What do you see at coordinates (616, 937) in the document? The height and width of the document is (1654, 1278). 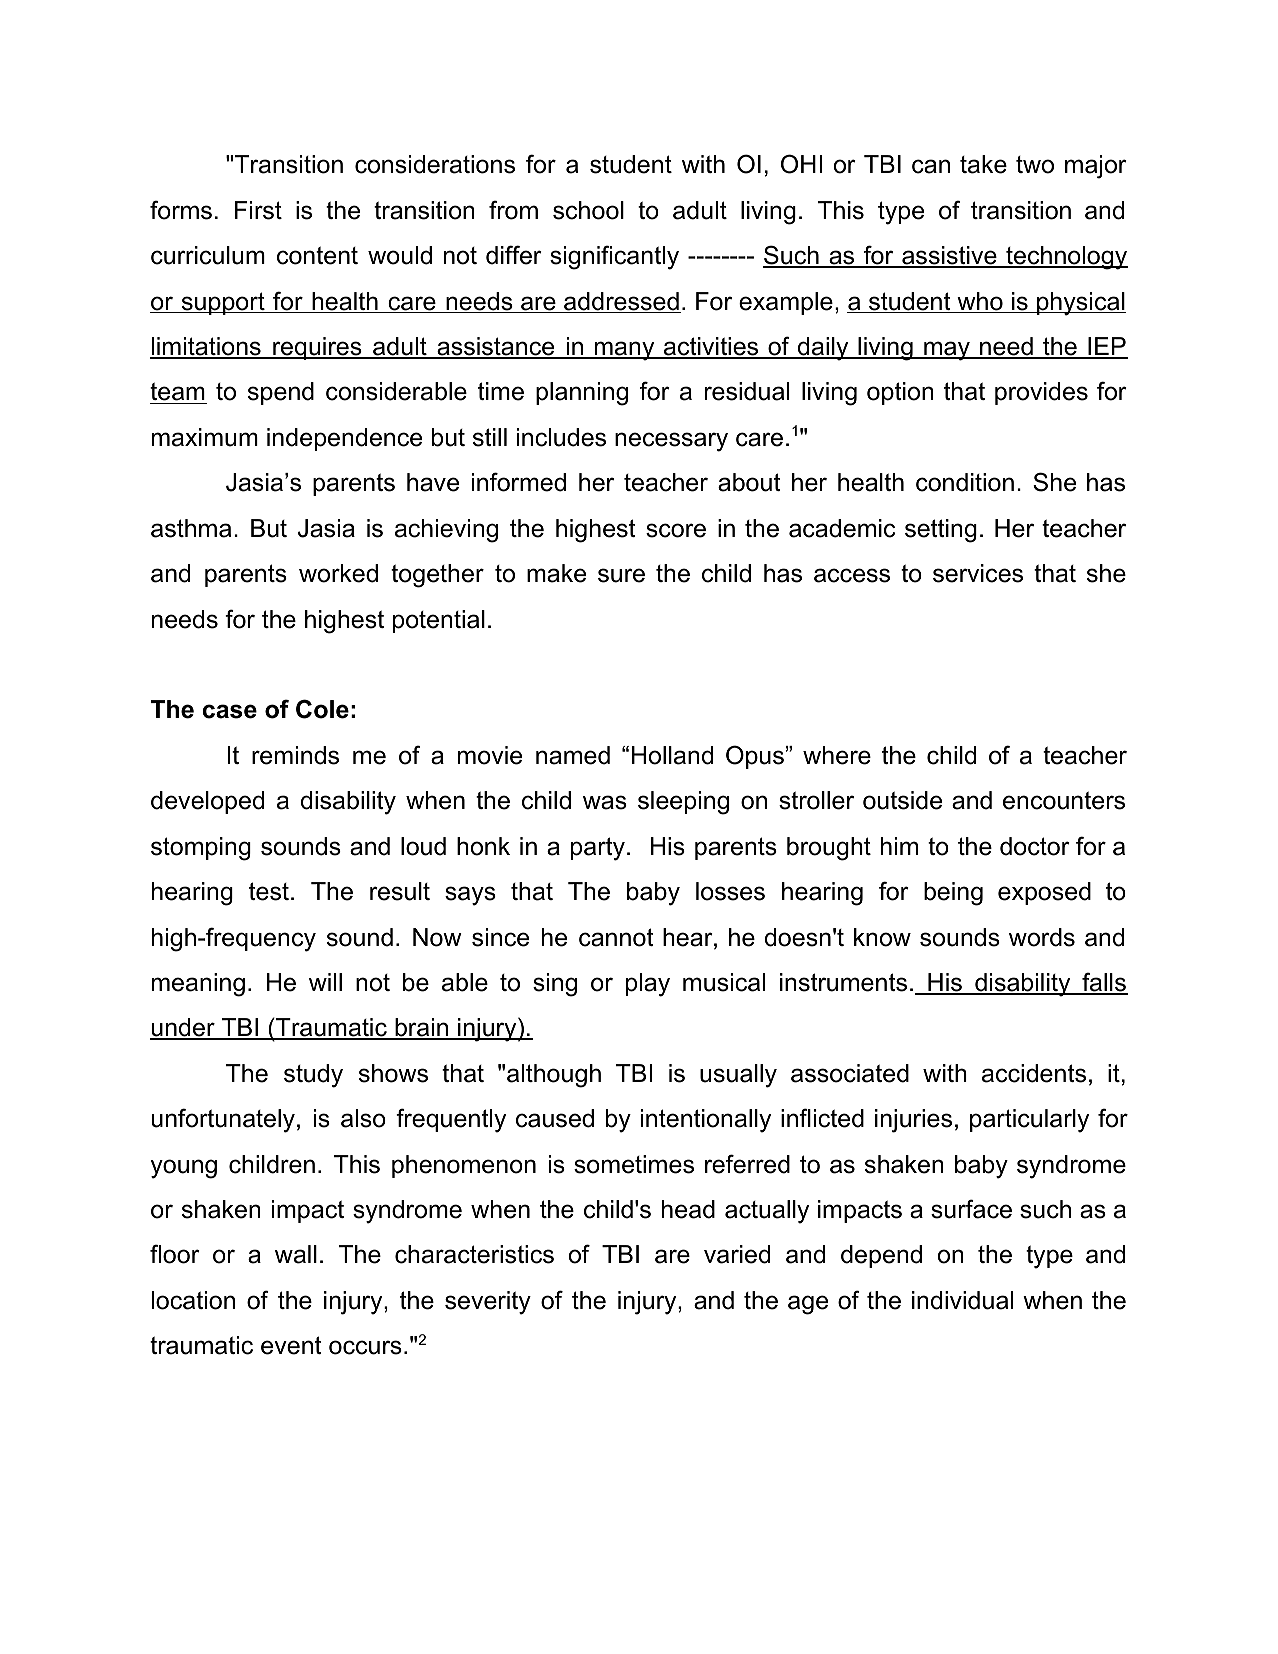 I see `cannot` at bounding box center [616, 937].
